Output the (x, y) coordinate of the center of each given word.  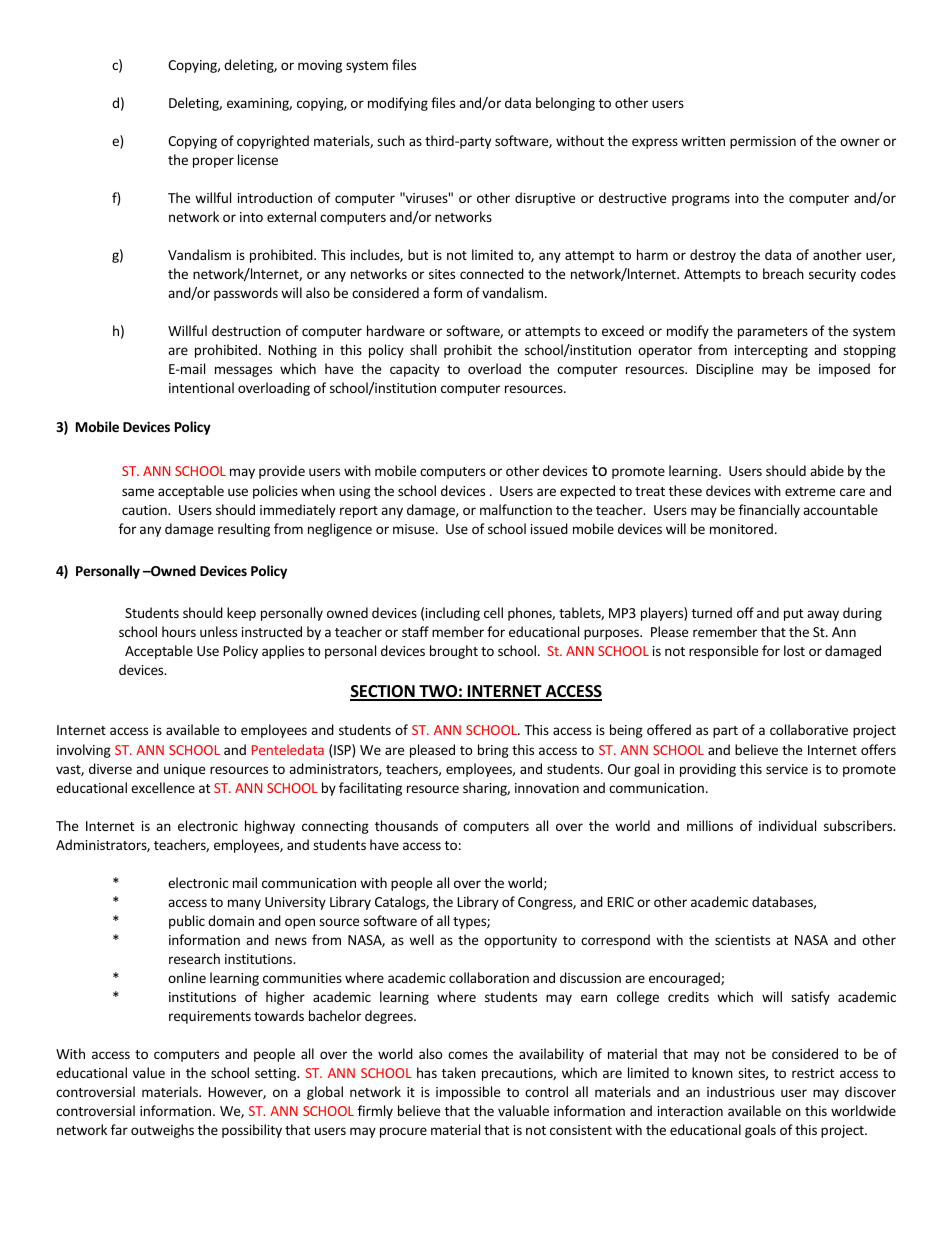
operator (665, 352)
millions (710, 825)
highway (270, 827)
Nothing (292, 351)
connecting (335, 827)
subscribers (859, 825)
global (325, 1093)
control (546, 1091)
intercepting (771, 351)
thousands (406, 825)
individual (787, 825)
